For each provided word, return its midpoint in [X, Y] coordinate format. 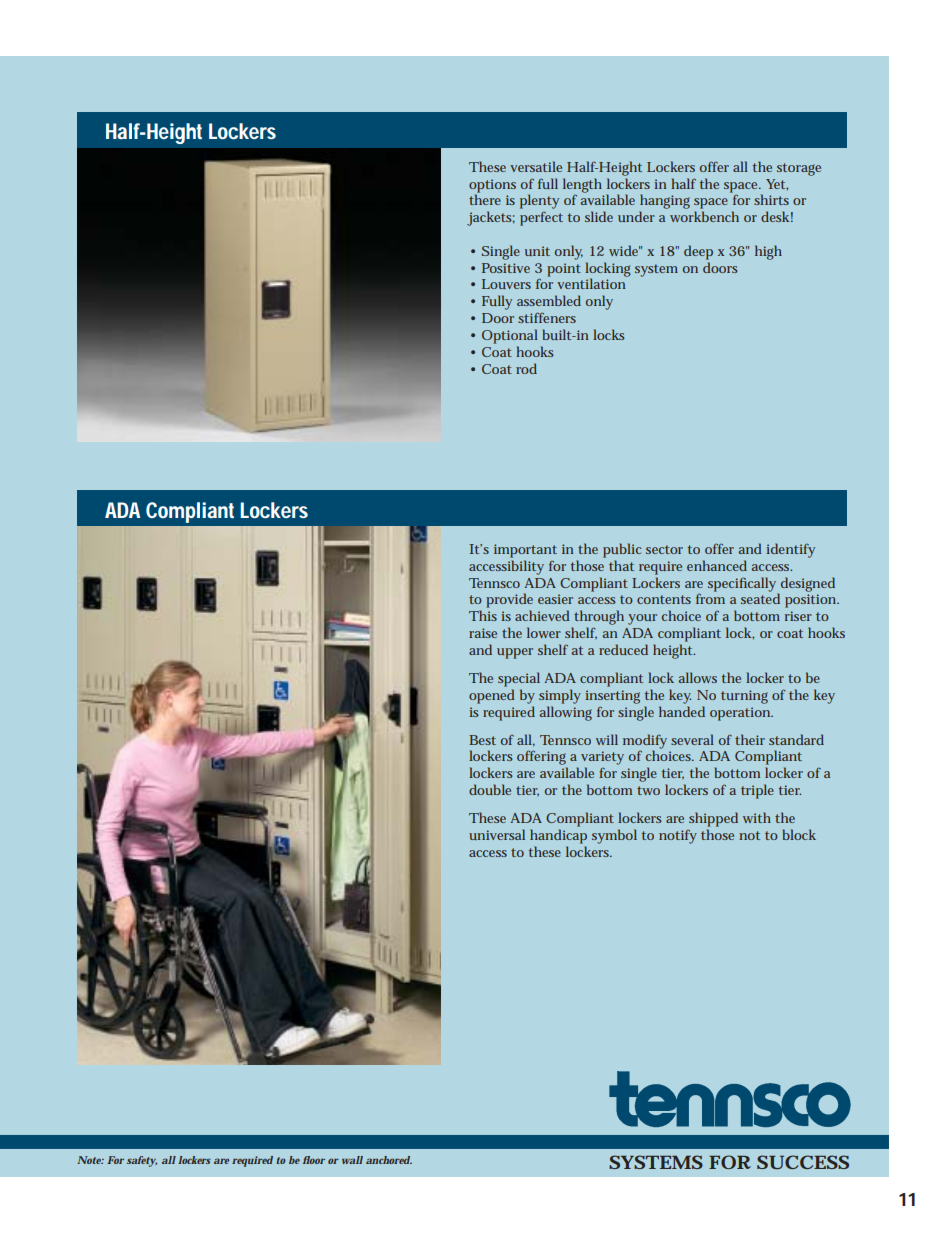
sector [664, 549]
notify [678, 836]
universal [497, 834]
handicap [558, 836]
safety [142, 1161]
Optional [510, 336]
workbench [704, 216]
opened [492, 696]
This [483, 615]
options [492, 187]
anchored [389, 1160]
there [485, 199]
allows [698, 677]
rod [526, 368]
